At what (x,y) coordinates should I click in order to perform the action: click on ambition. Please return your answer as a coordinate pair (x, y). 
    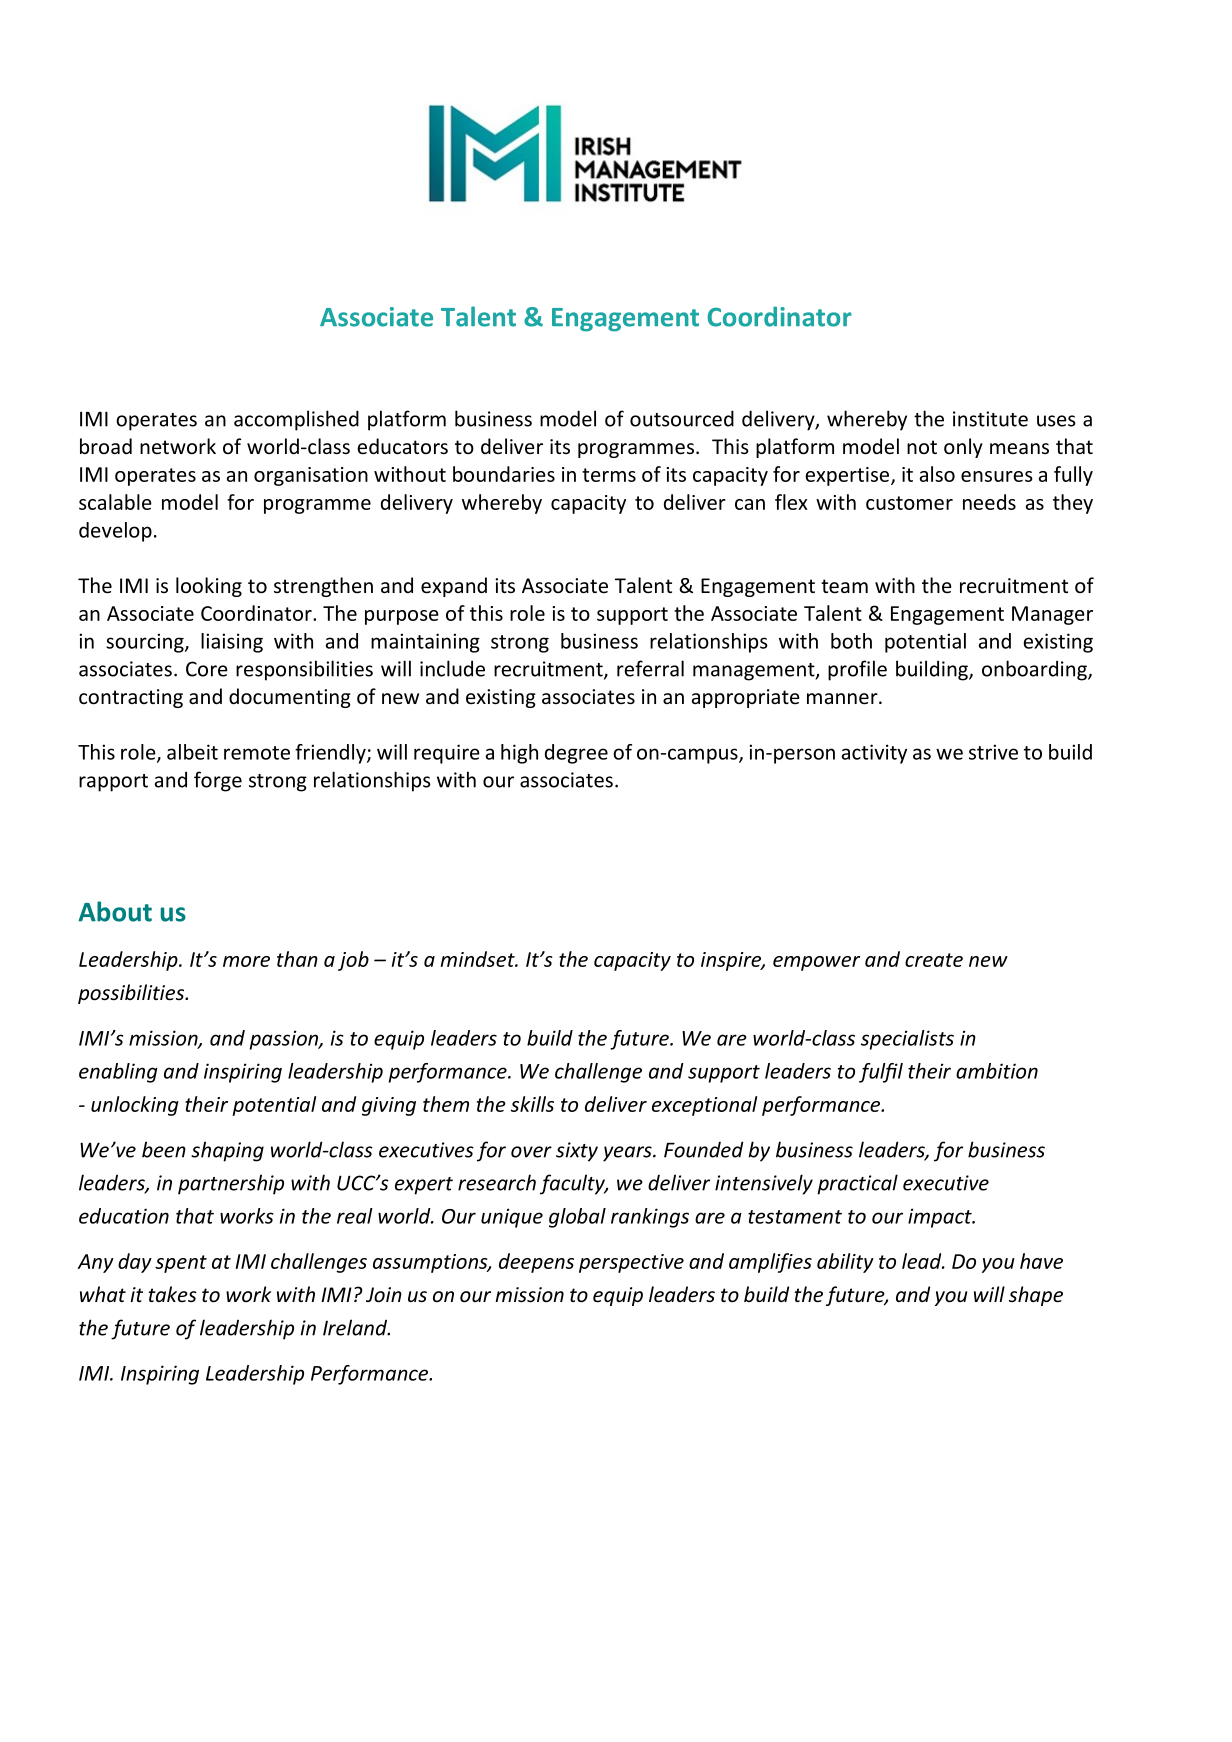
    Looking at the image, I should click on (997, 1071).
